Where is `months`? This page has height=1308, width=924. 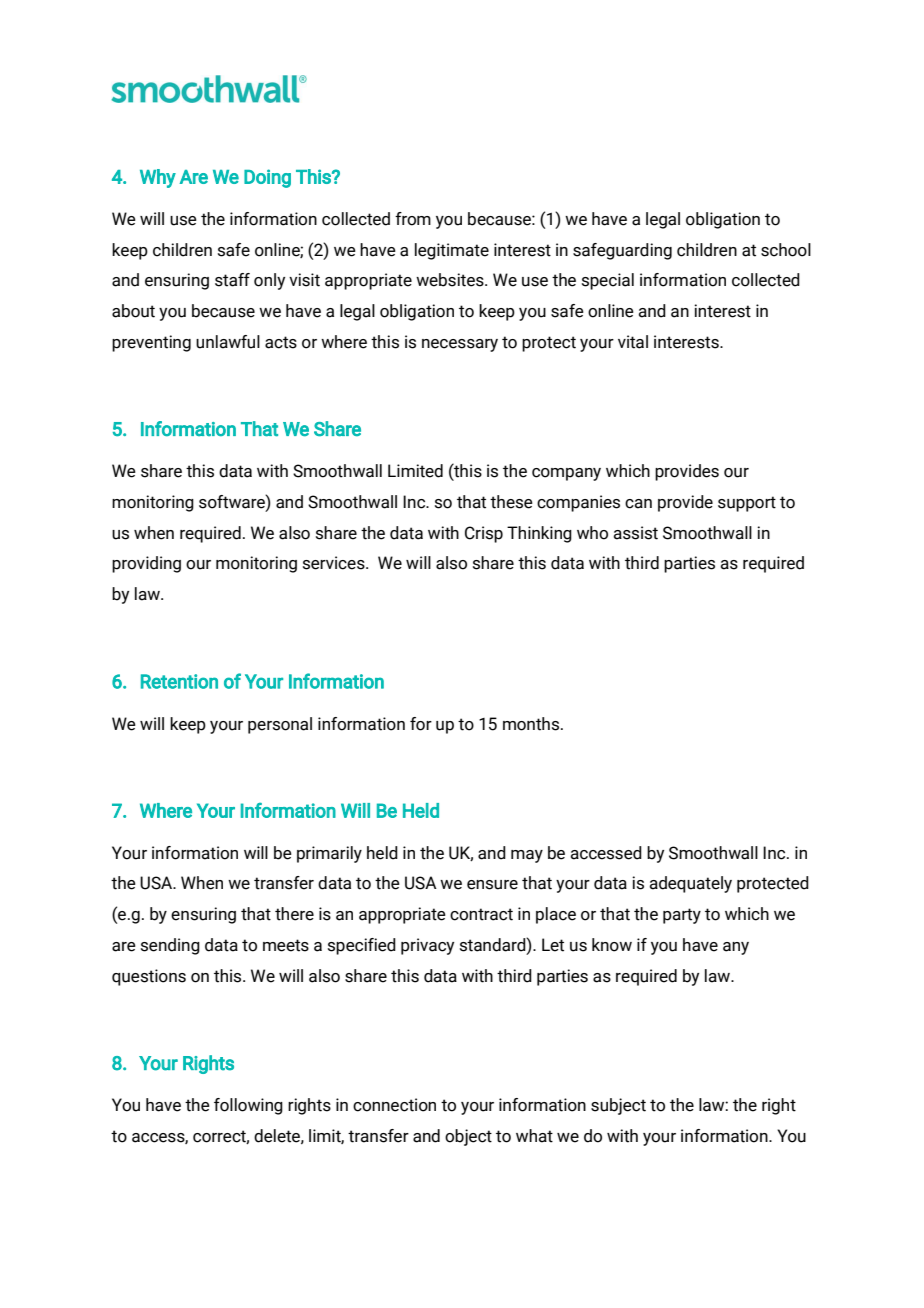
months is located at coordinates (532, 724).
